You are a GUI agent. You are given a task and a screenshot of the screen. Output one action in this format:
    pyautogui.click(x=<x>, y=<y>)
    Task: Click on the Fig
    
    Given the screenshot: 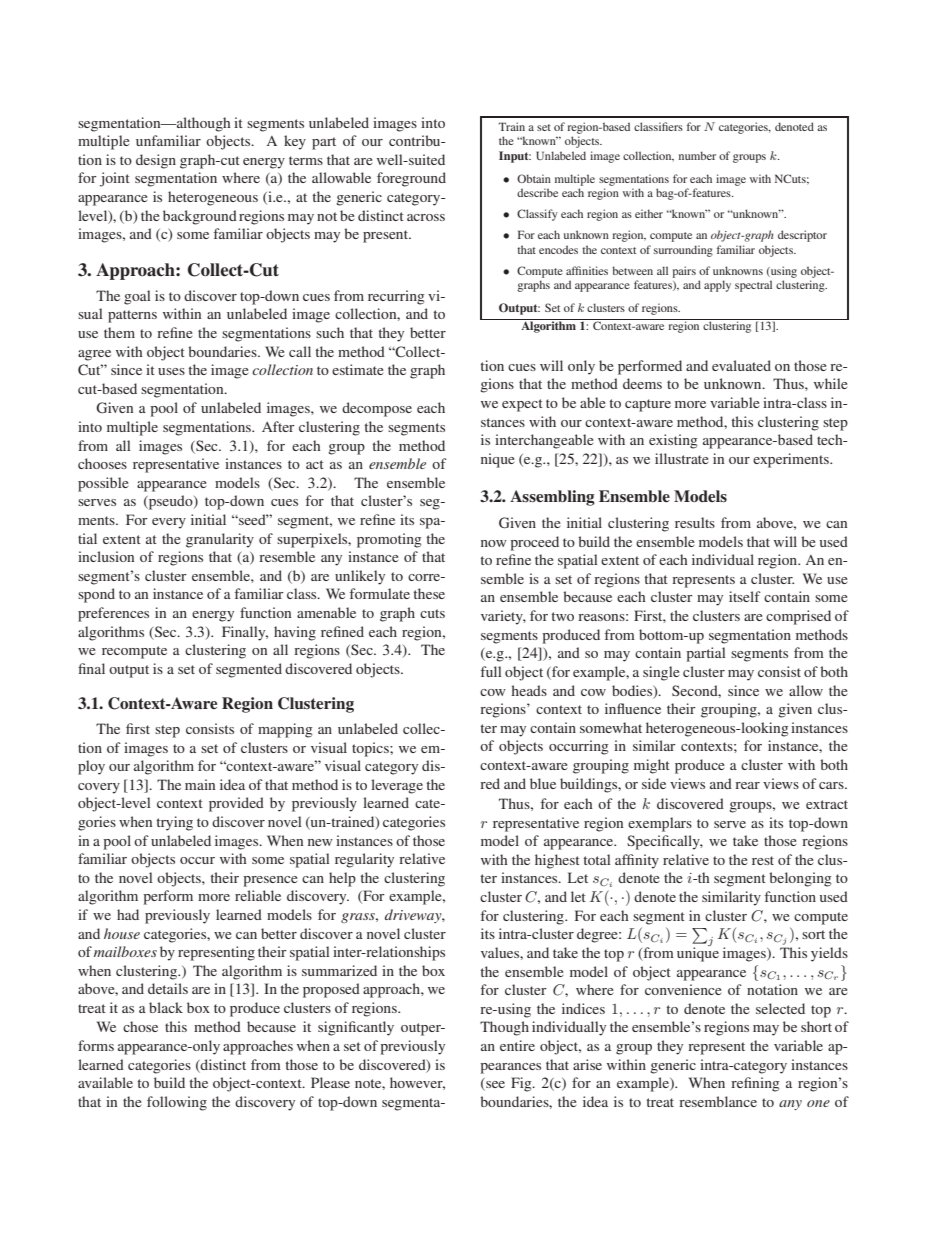 What is the action you would take?
    pyautogui.click(x=522, y=1084)
